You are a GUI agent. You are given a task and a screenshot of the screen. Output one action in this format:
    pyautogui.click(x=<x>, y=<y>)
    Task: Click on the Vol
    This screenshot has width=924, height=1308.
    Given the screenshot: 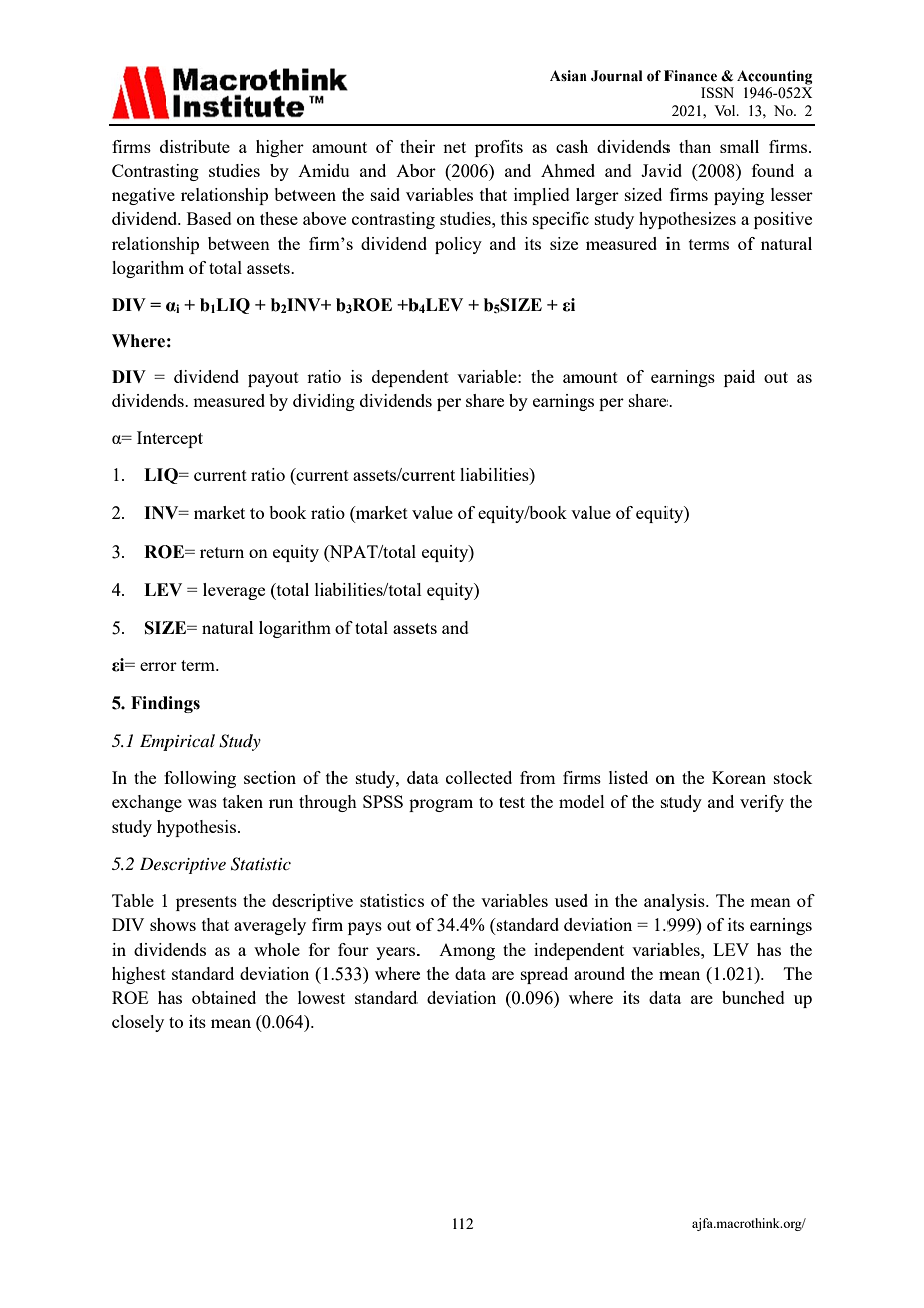 What is the action you would take?
    pyautogui.click(x=726, y=110)
